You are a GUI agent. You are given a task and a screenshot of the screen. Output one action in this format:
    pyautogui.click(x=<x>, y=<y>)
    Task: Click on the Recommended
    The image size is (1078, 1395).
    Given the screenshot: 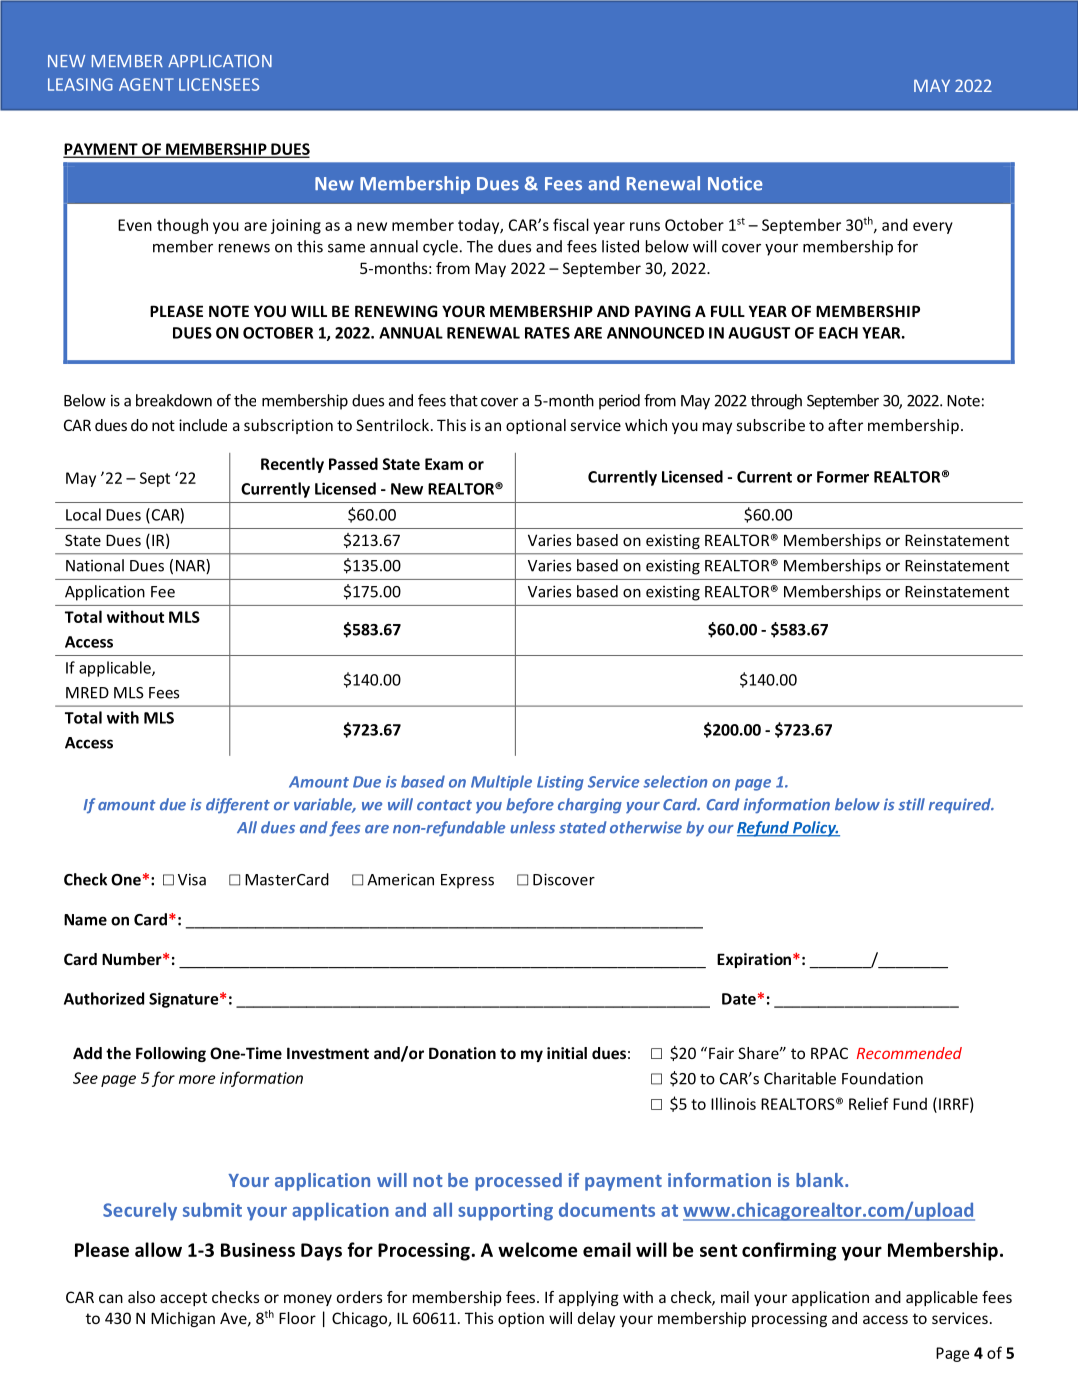 What is the action you would take?
    pyautogui.click(x=909, y=1053)
